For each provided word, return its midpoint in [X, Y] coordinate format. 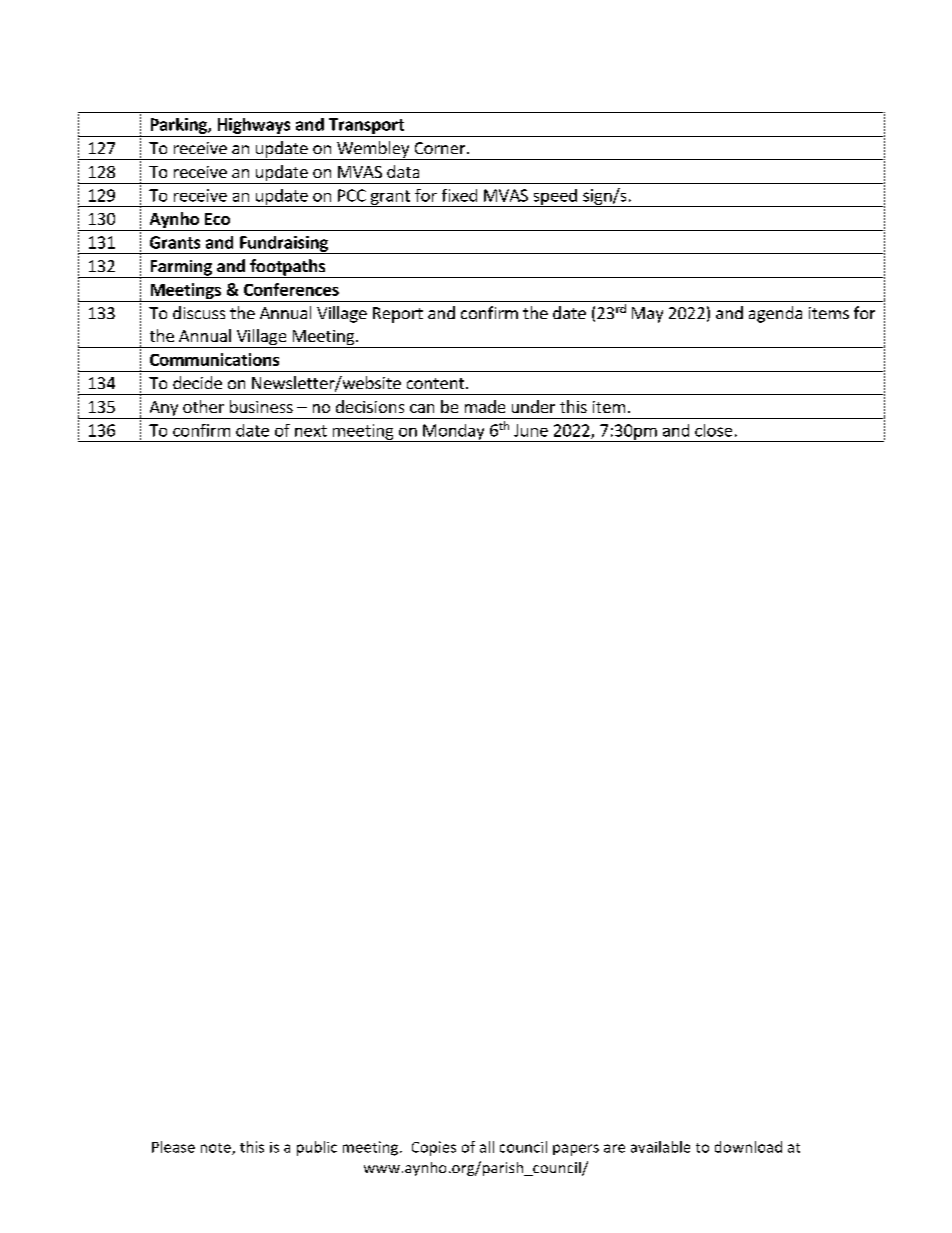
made [485, 406]
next [311, 431]
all [487, 1147]
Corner [441, 148]
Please [173, 1147]
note [217, 1149]
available [660, 1147]
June [531, 430]
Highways [254, 126]
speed [555, 198]
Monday [454, 433]
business [261, 406]
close [713, 430]
